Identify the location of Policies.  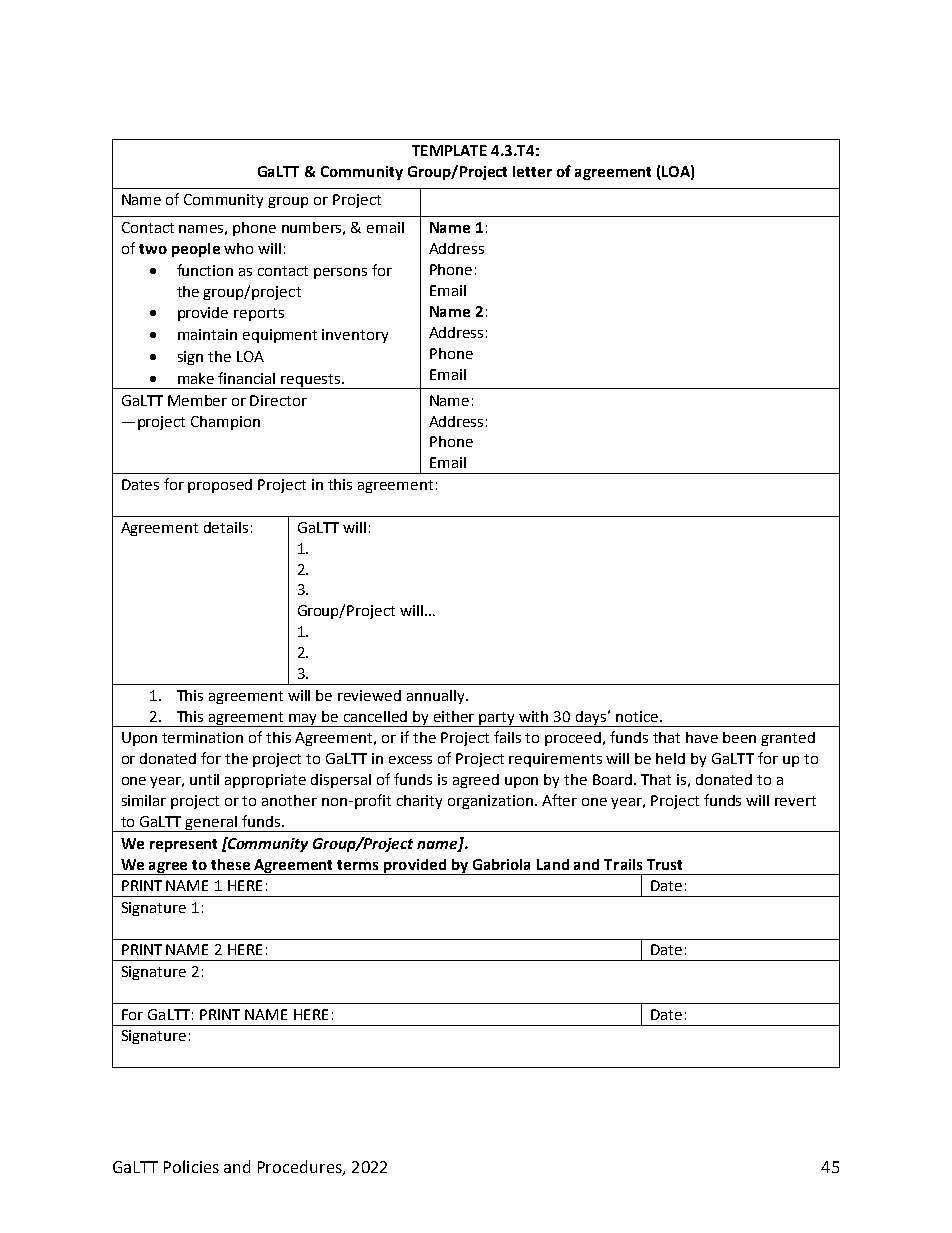
(191, 1166).
